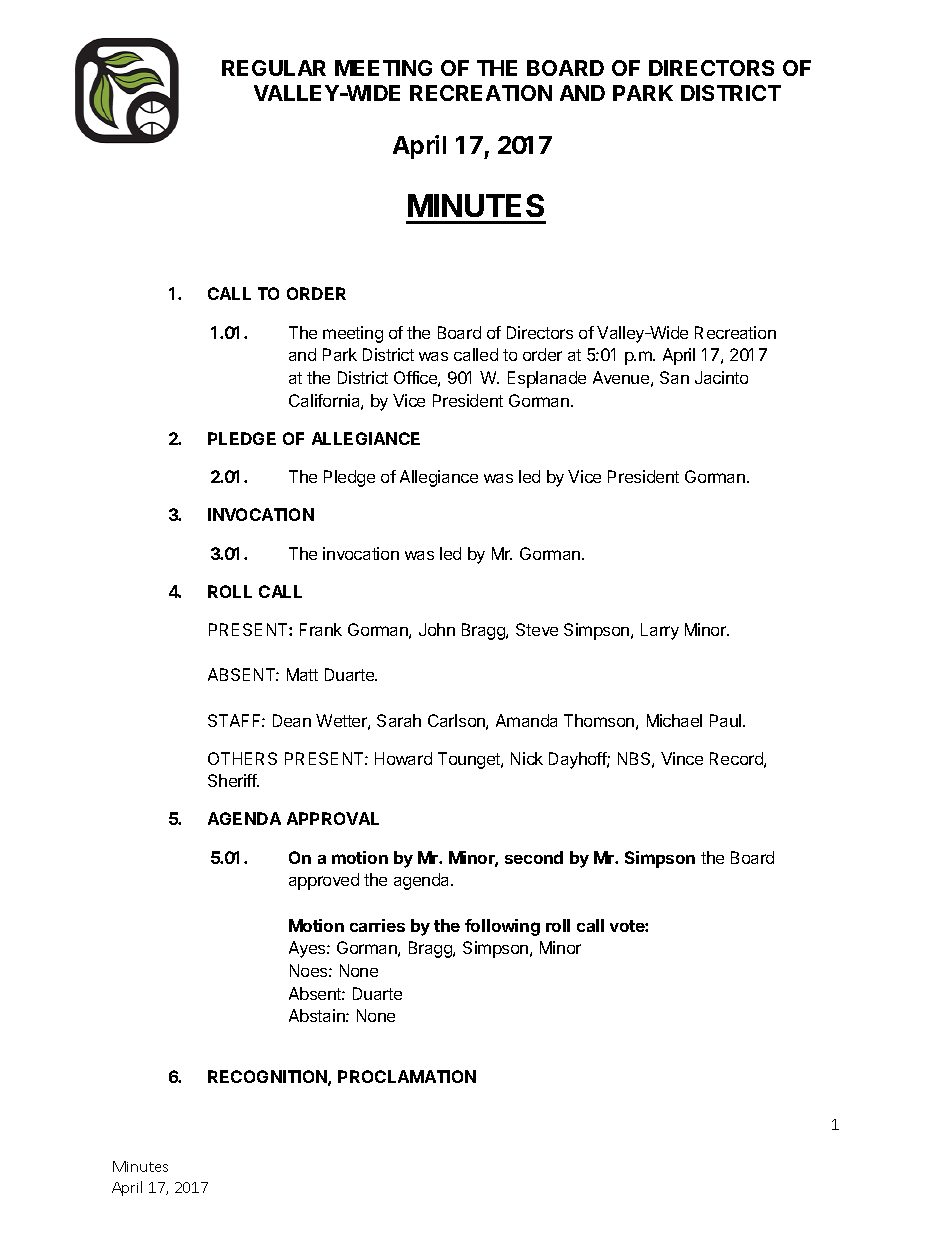 The height and width of the image is (1233, 952). What do you see at coordinates (274, 68) in the image?
I see `REGULAR` at bounding box center [274, 68].
